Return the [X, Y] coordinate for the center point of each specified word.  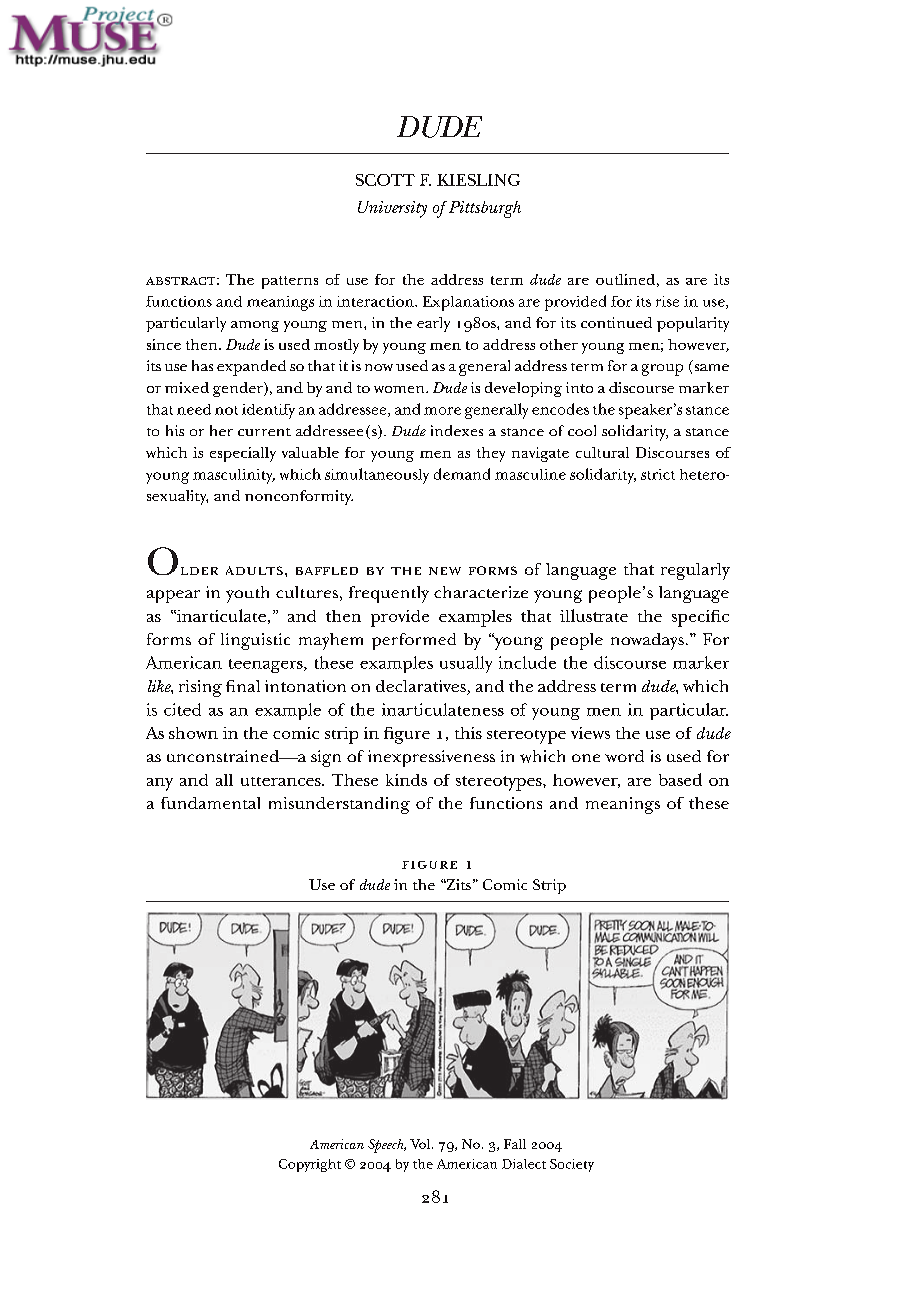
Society [572, 1165]
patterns [290, 282]
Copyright [310, 1165]
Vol [421, 1144]
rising [200, 688]
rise [667, 301]
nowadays [647, 641]
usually [466, 664]
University [392, 209]
